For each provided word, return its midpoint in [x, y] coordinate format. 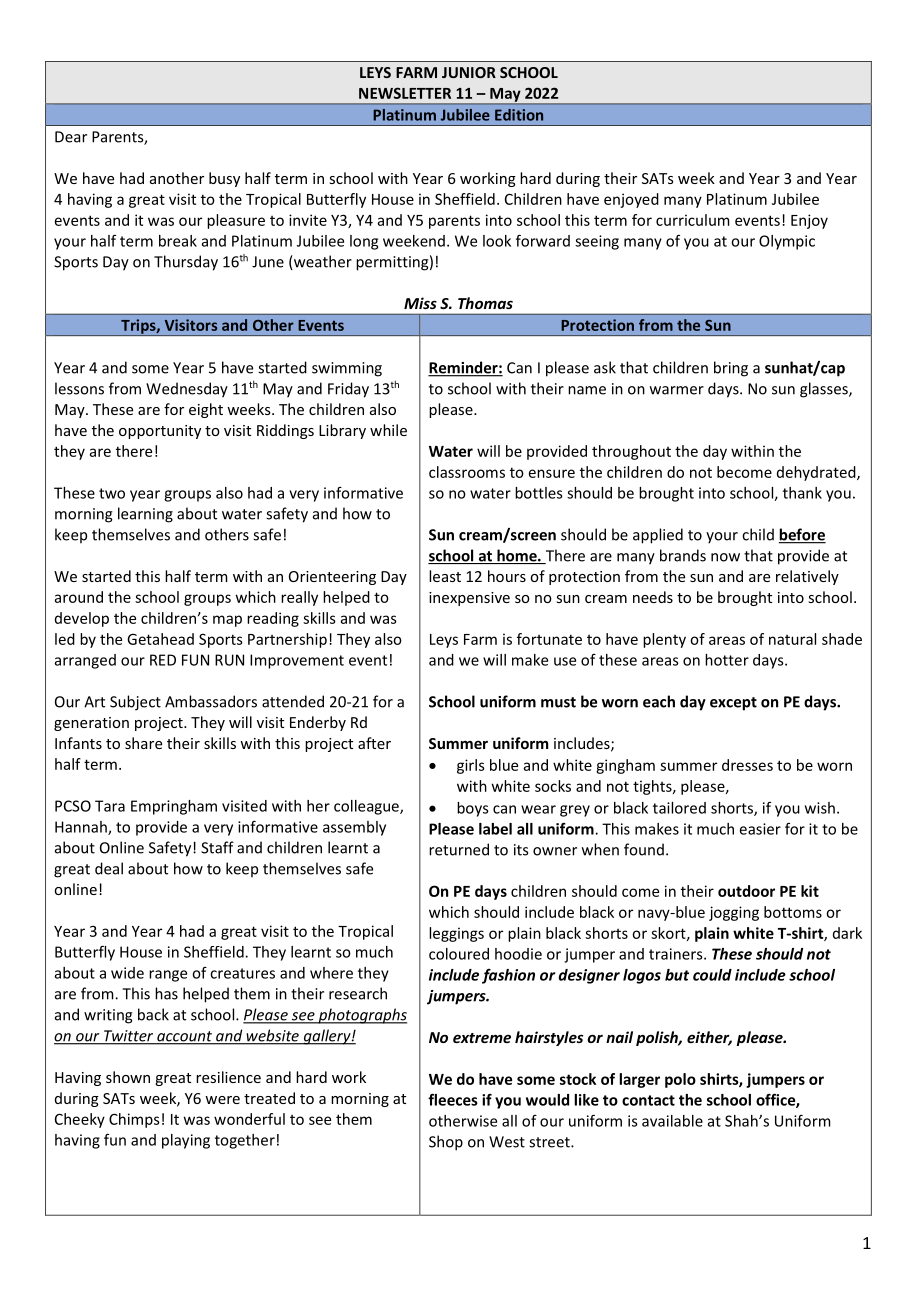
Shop [446, 1143]
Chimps [134, 1120]
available [672, 1121]
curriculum [693, 220]
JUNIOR [469, 72]
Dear [71, 137]
